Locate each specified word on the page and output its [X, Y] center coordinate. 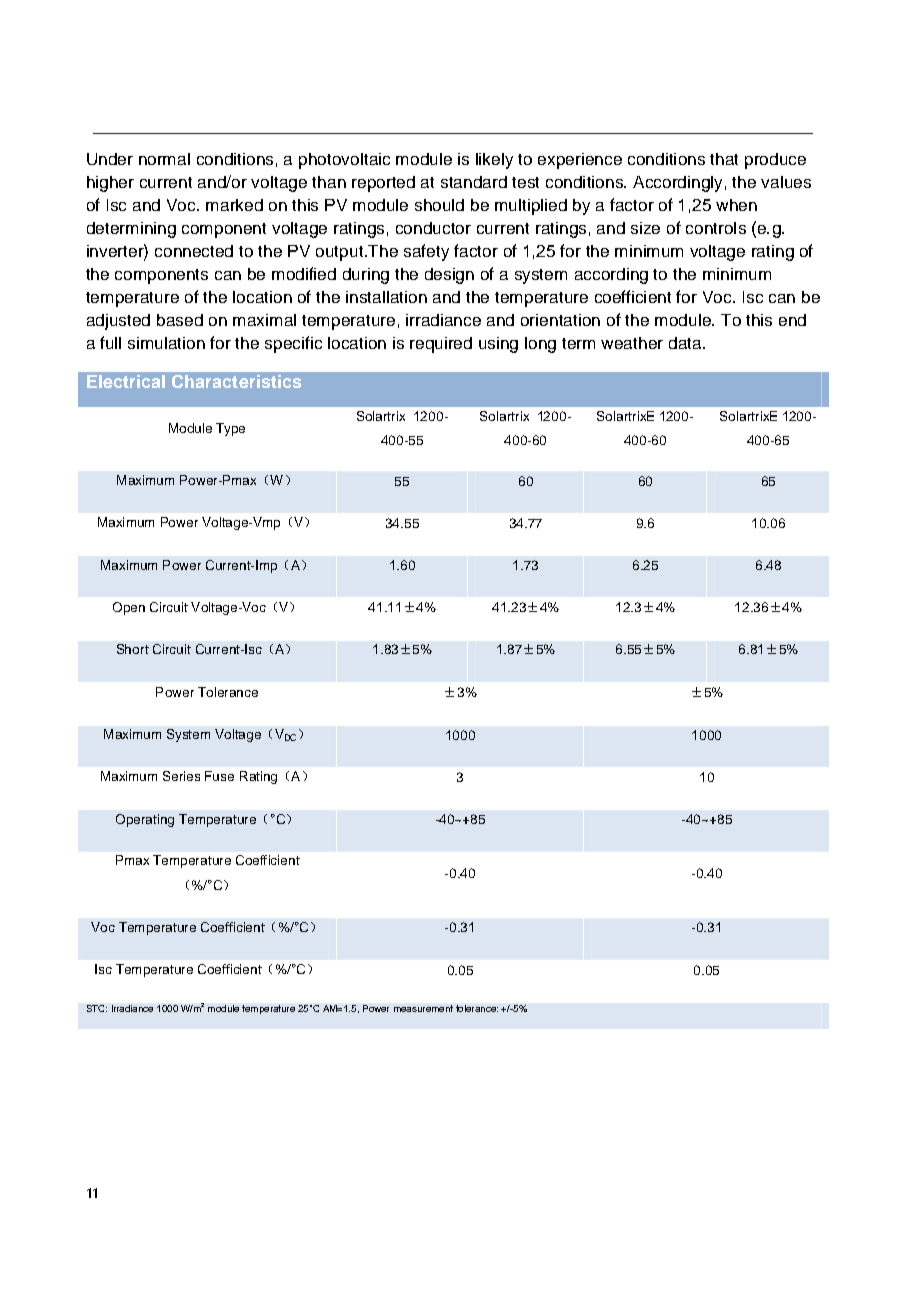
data [686, 343]
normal [164, 159]
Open [129, 608]
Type [230, 429]
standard [474, 182]
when [736, 205]
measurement [423, 1008]
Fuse [219, 776]
